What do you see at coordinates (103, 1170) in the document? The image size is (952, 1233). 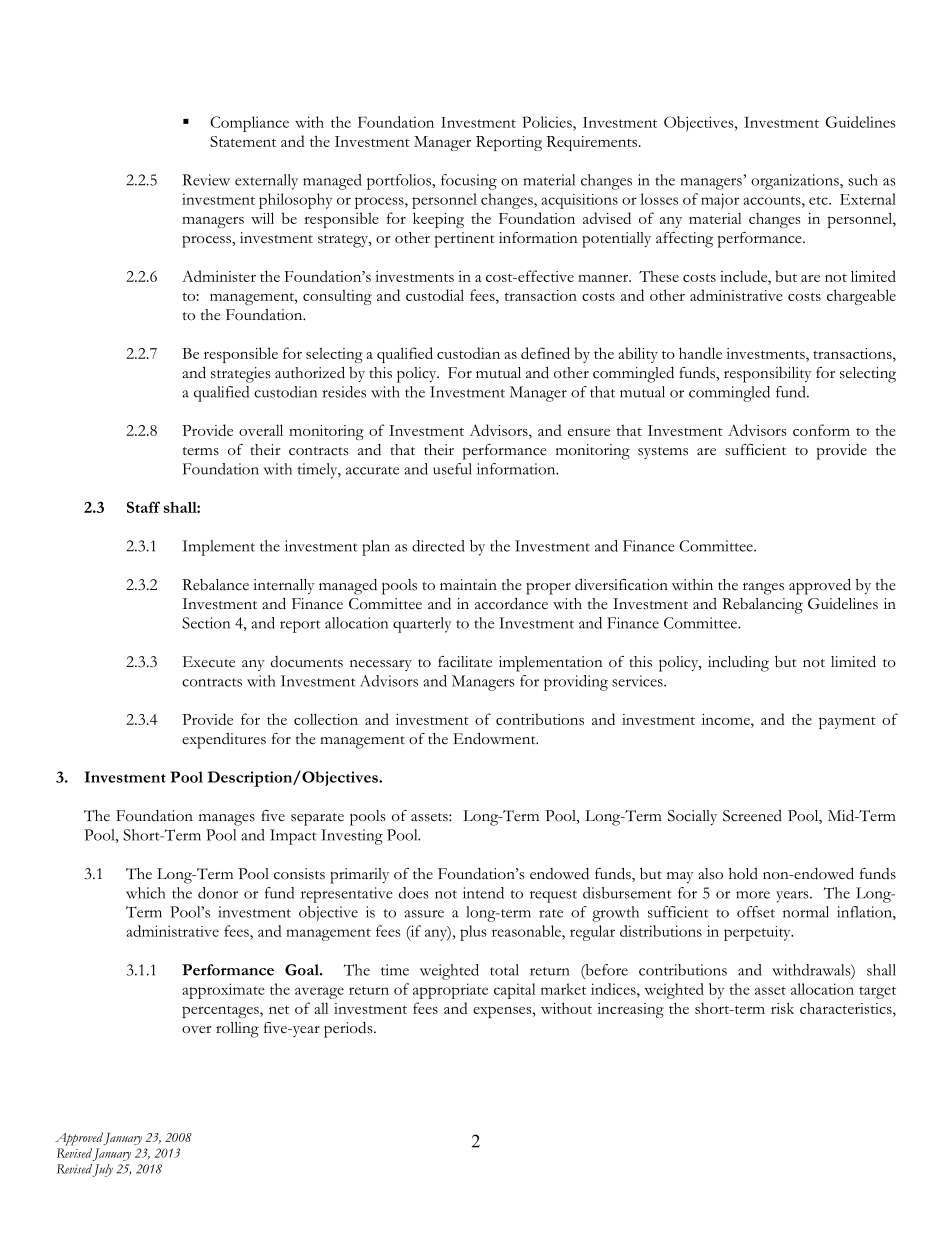 I see `July` at bounding box center [103, 1170].
